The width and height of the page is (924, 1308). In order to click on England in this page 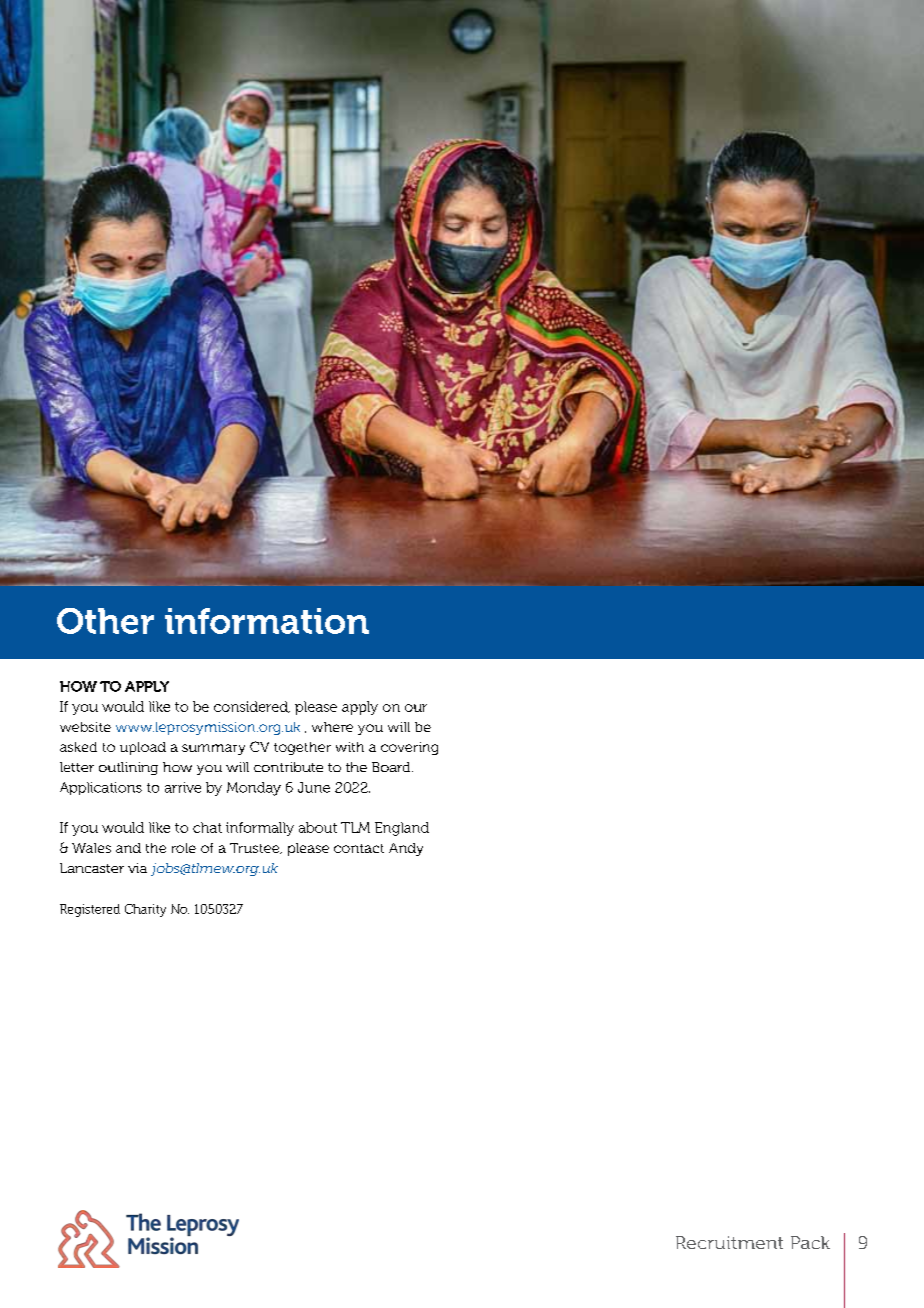, I will do `click(402, 829)`.
